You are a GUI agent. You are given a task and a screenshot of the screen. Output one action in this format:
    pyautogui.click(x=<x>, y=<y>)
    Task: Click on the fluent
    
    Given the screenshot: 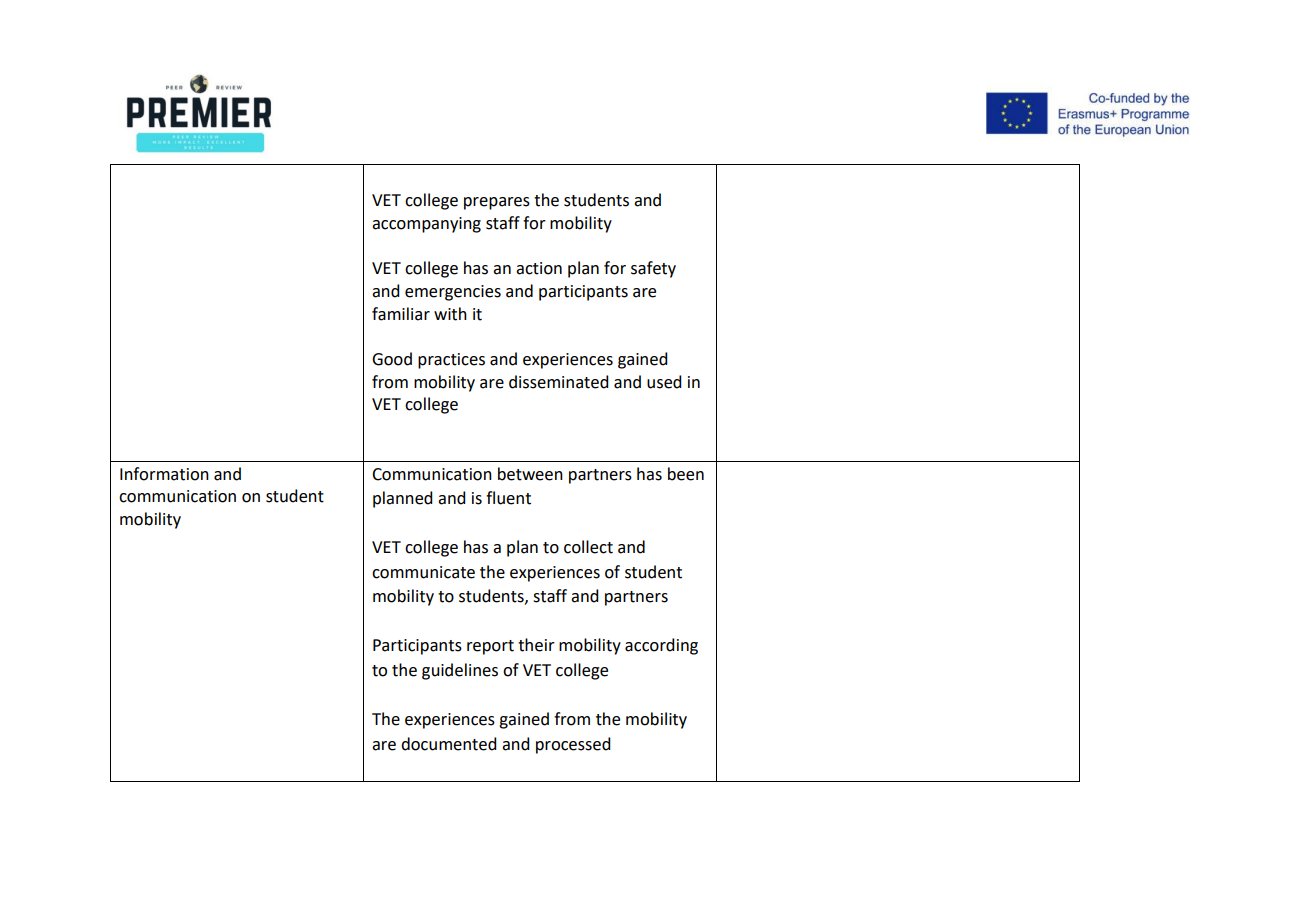 What is the action you would take?
    pyautogui.click(x=508, y=498)
